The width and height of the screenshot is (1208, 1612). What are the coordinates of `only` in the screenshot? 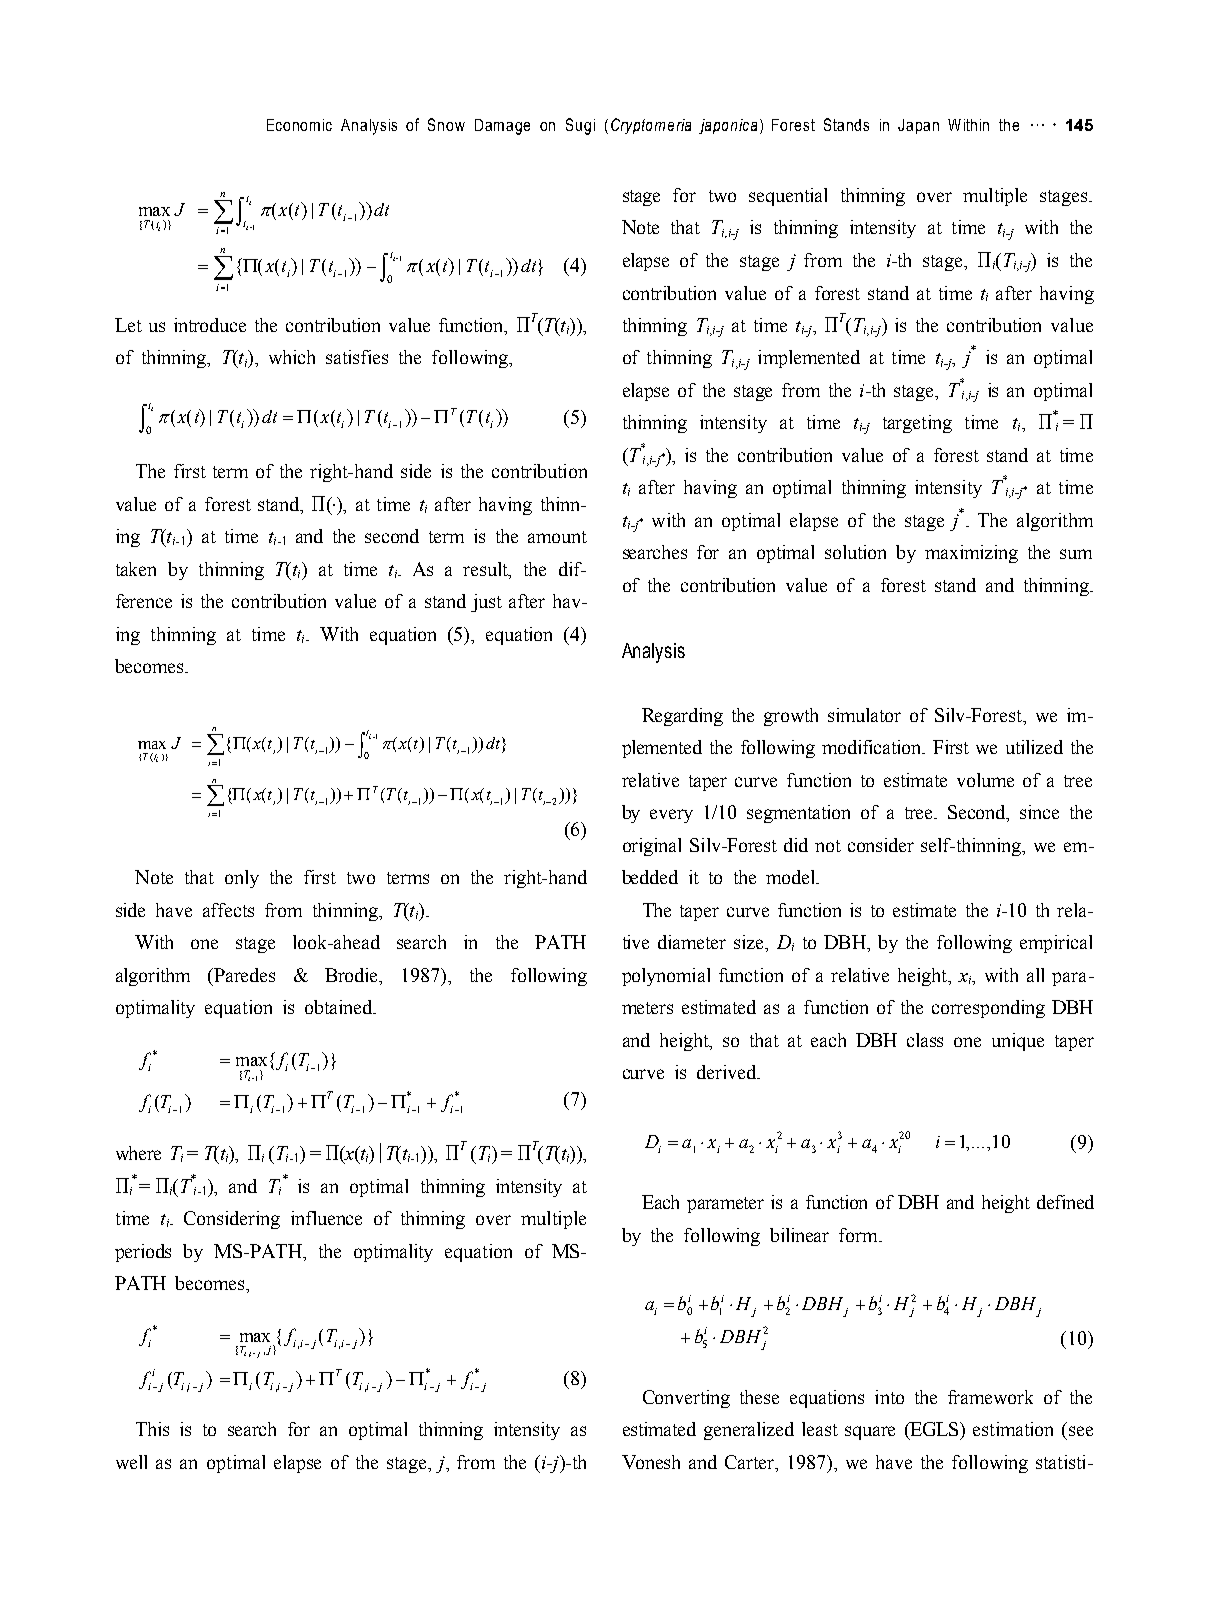 It's located at (242, 879).
